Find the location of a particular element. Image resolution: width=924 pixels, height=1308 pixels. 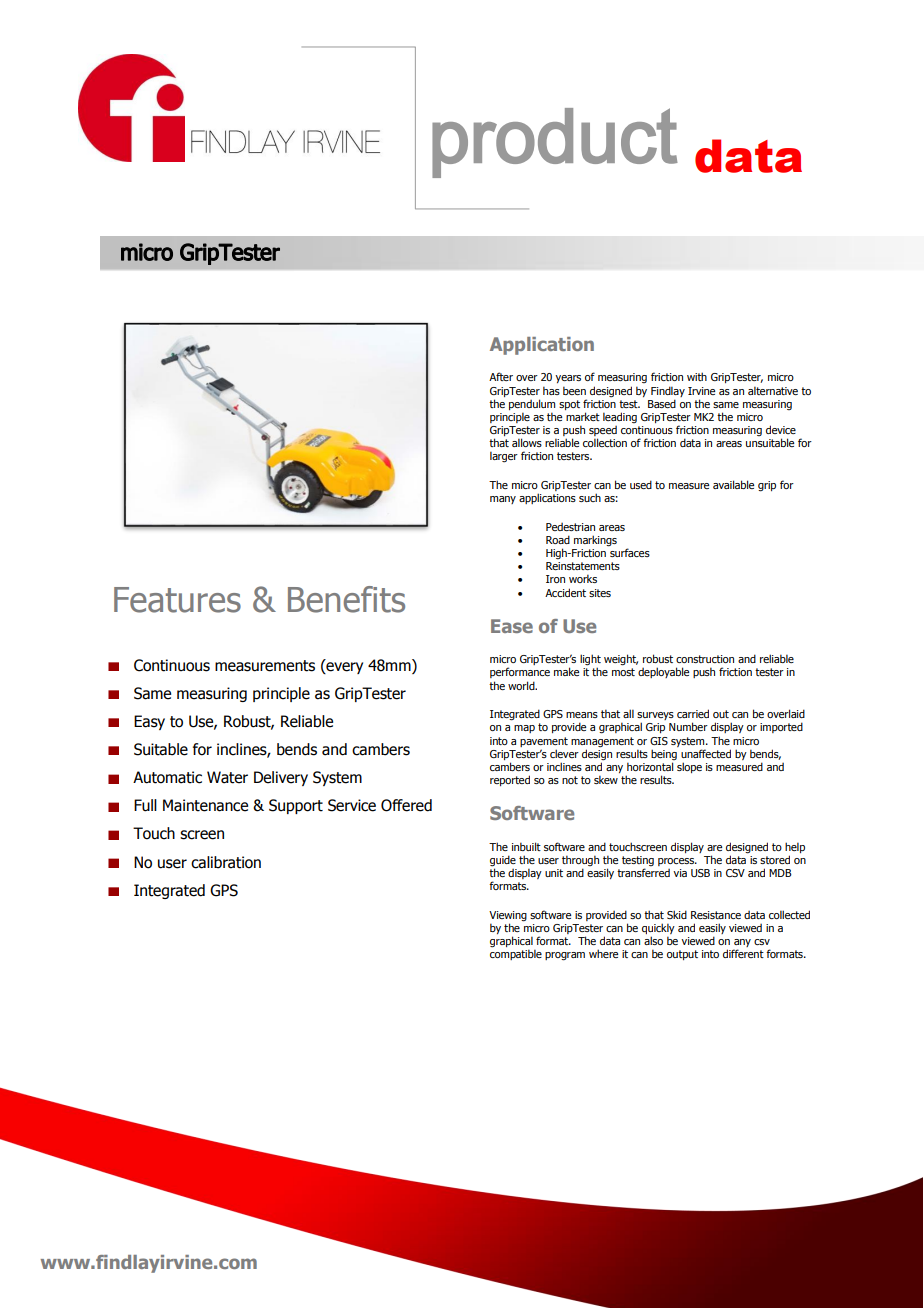

map is located at coordinates (524, 729).
